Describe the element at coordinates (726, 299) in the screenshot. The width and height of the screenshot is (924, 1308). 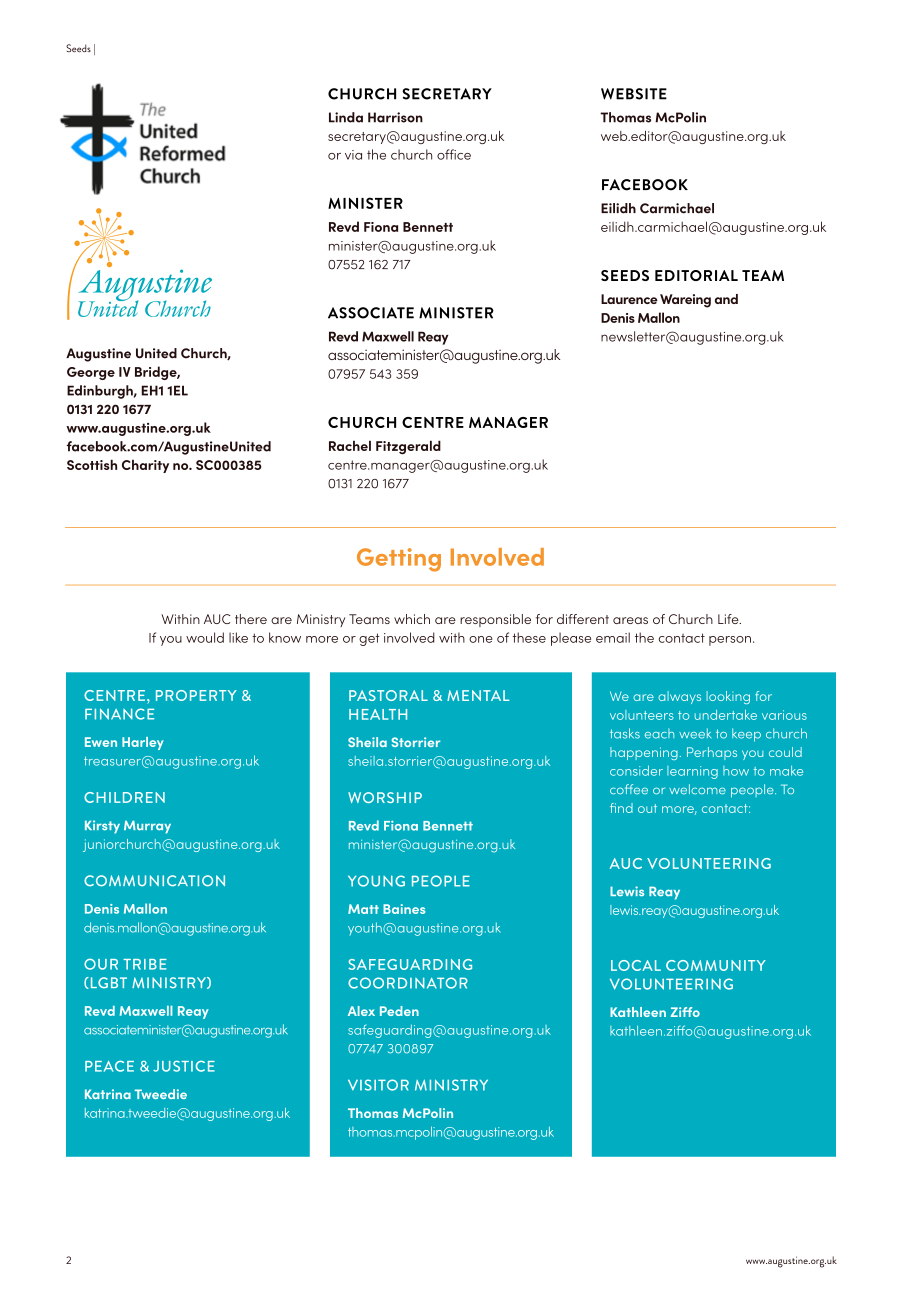
I see `and` at that location.
